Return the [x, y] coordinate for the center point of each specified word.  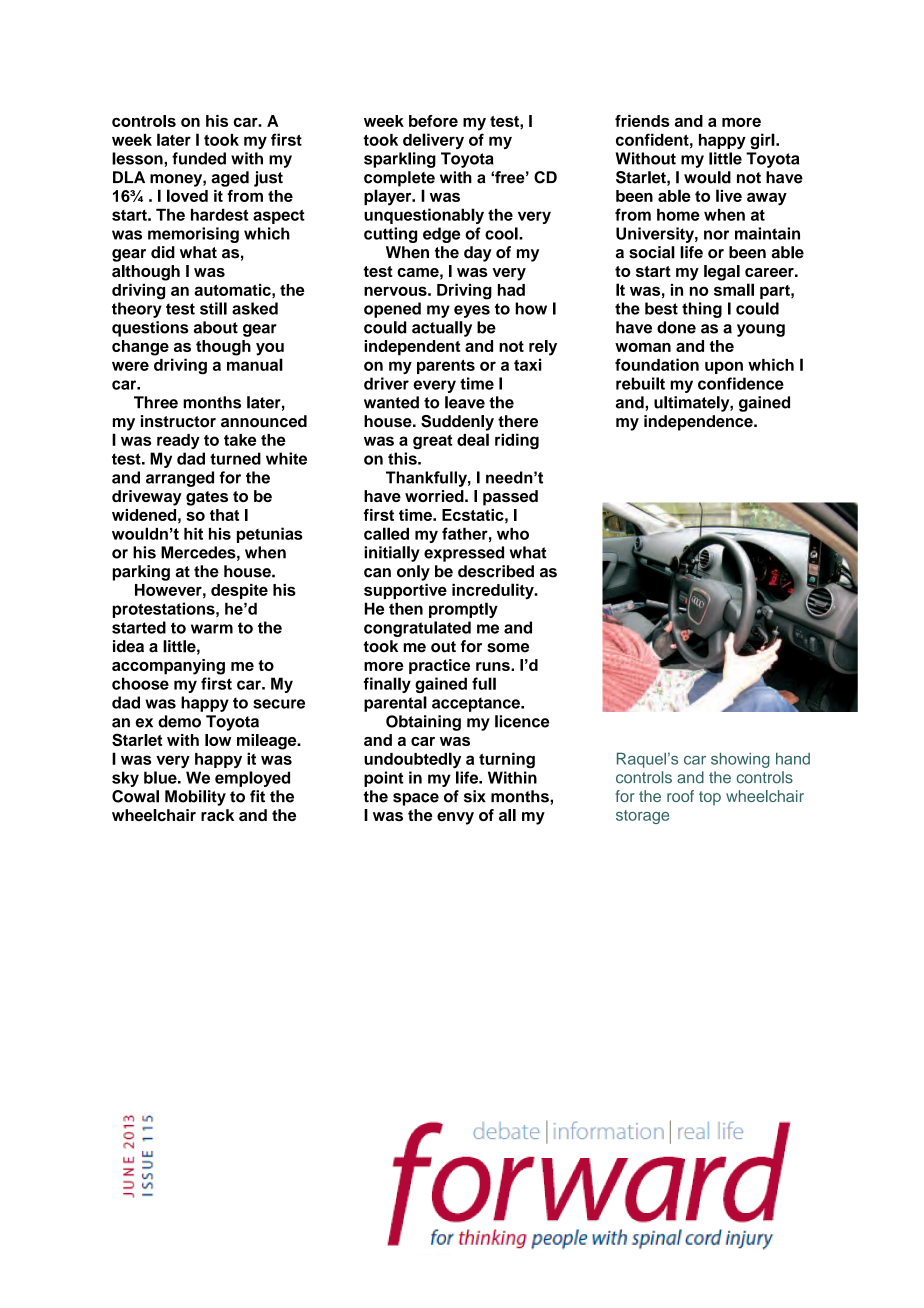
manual [255, 364]
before [433, 121]
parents [446, 367]
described [496, 571]
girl [763, 141]
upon [724, 367]
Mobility [195, 798]
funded [199, 158]
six [475, 796]
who [513, 534]
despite [239, 591]
